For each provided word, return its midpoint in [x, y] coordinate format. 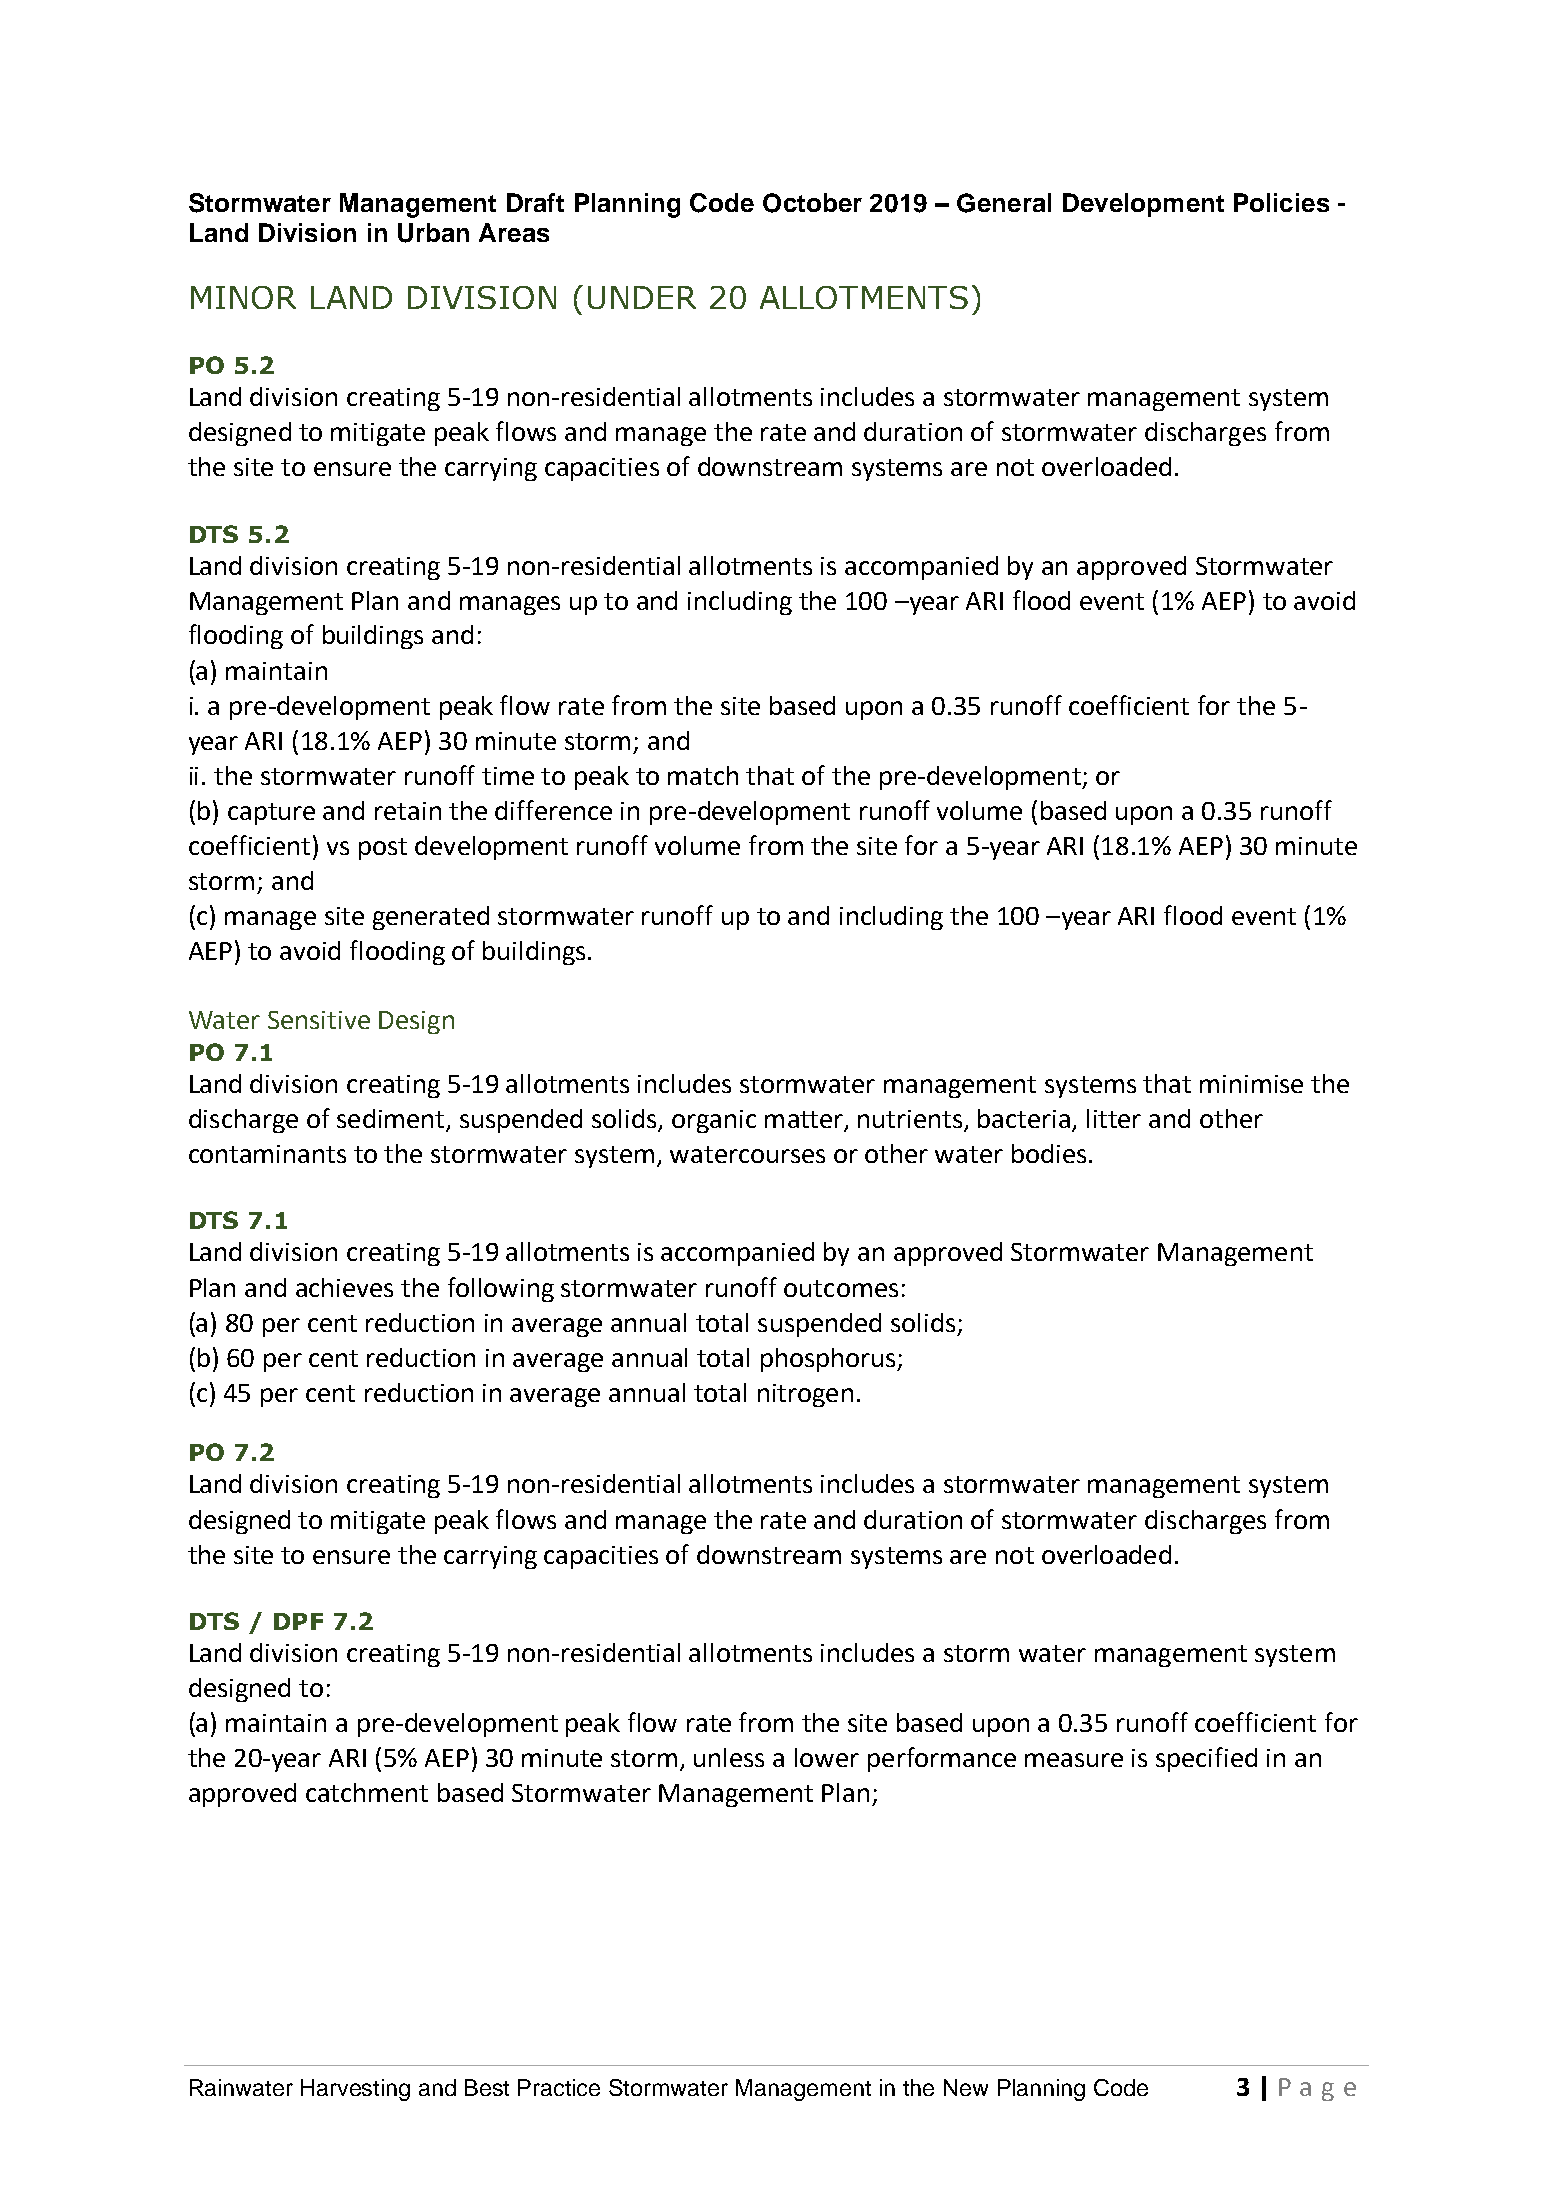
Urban [433, 233]
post [383, 849]
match [703, 775]
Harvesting [355, 2090]
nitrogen [805, 1395]
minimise [1251, 1084]
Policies [1281, 202]
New [966, 2087]
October [812, 203]
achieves [344, 1287]
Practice [559, 2087]
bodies [1049, 1153]
